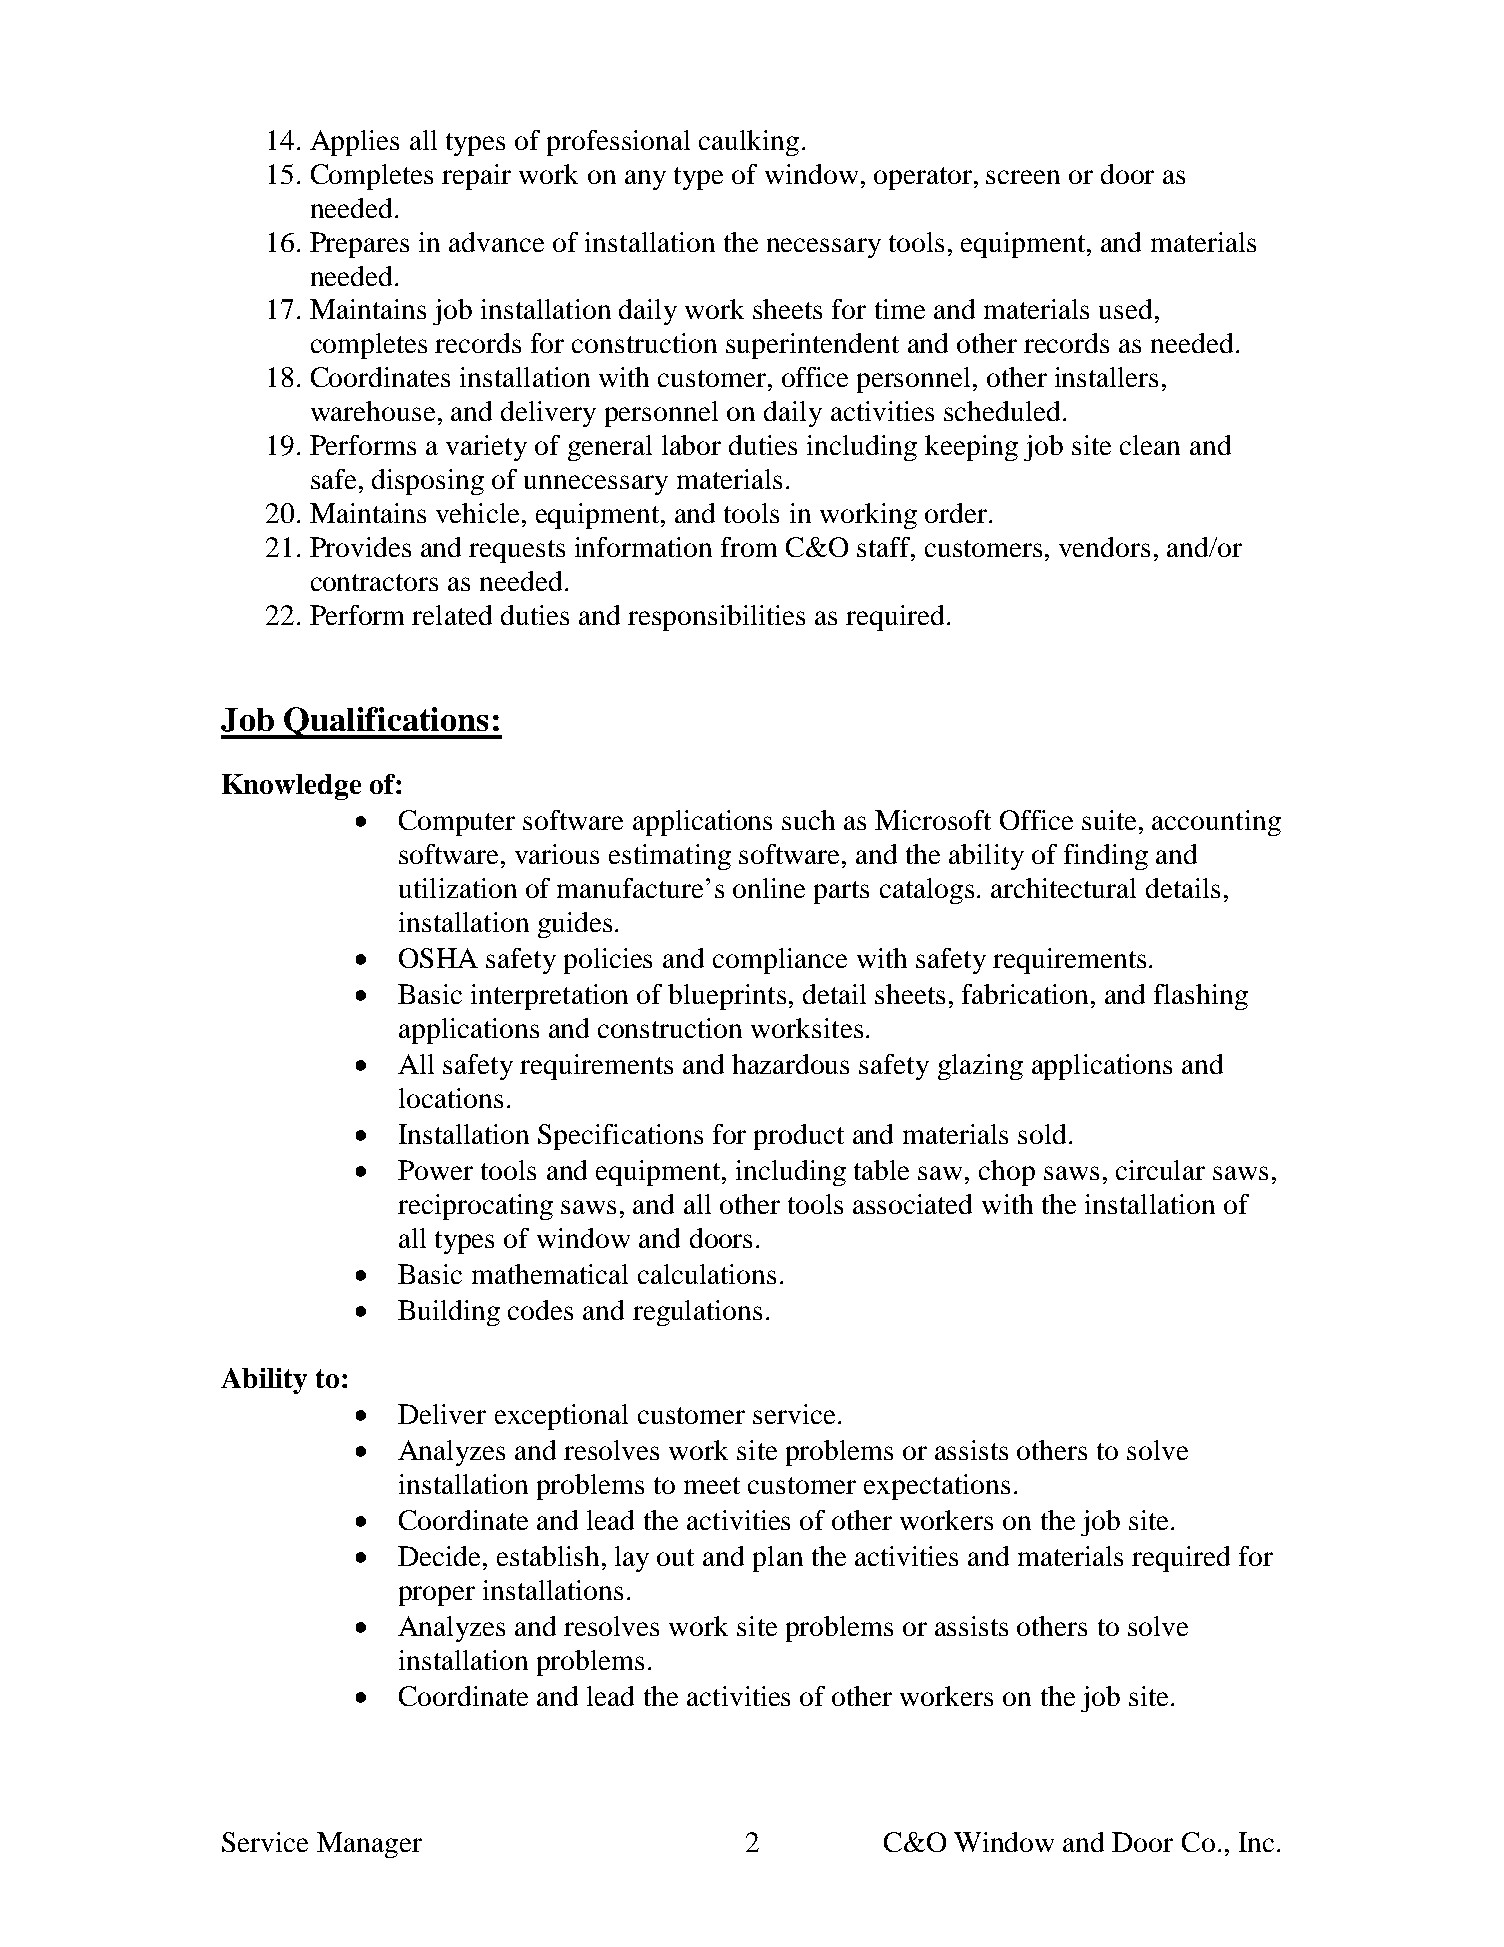  Describe the element at coordinates (1109, 820) in the image. I see `suite` at that location.
